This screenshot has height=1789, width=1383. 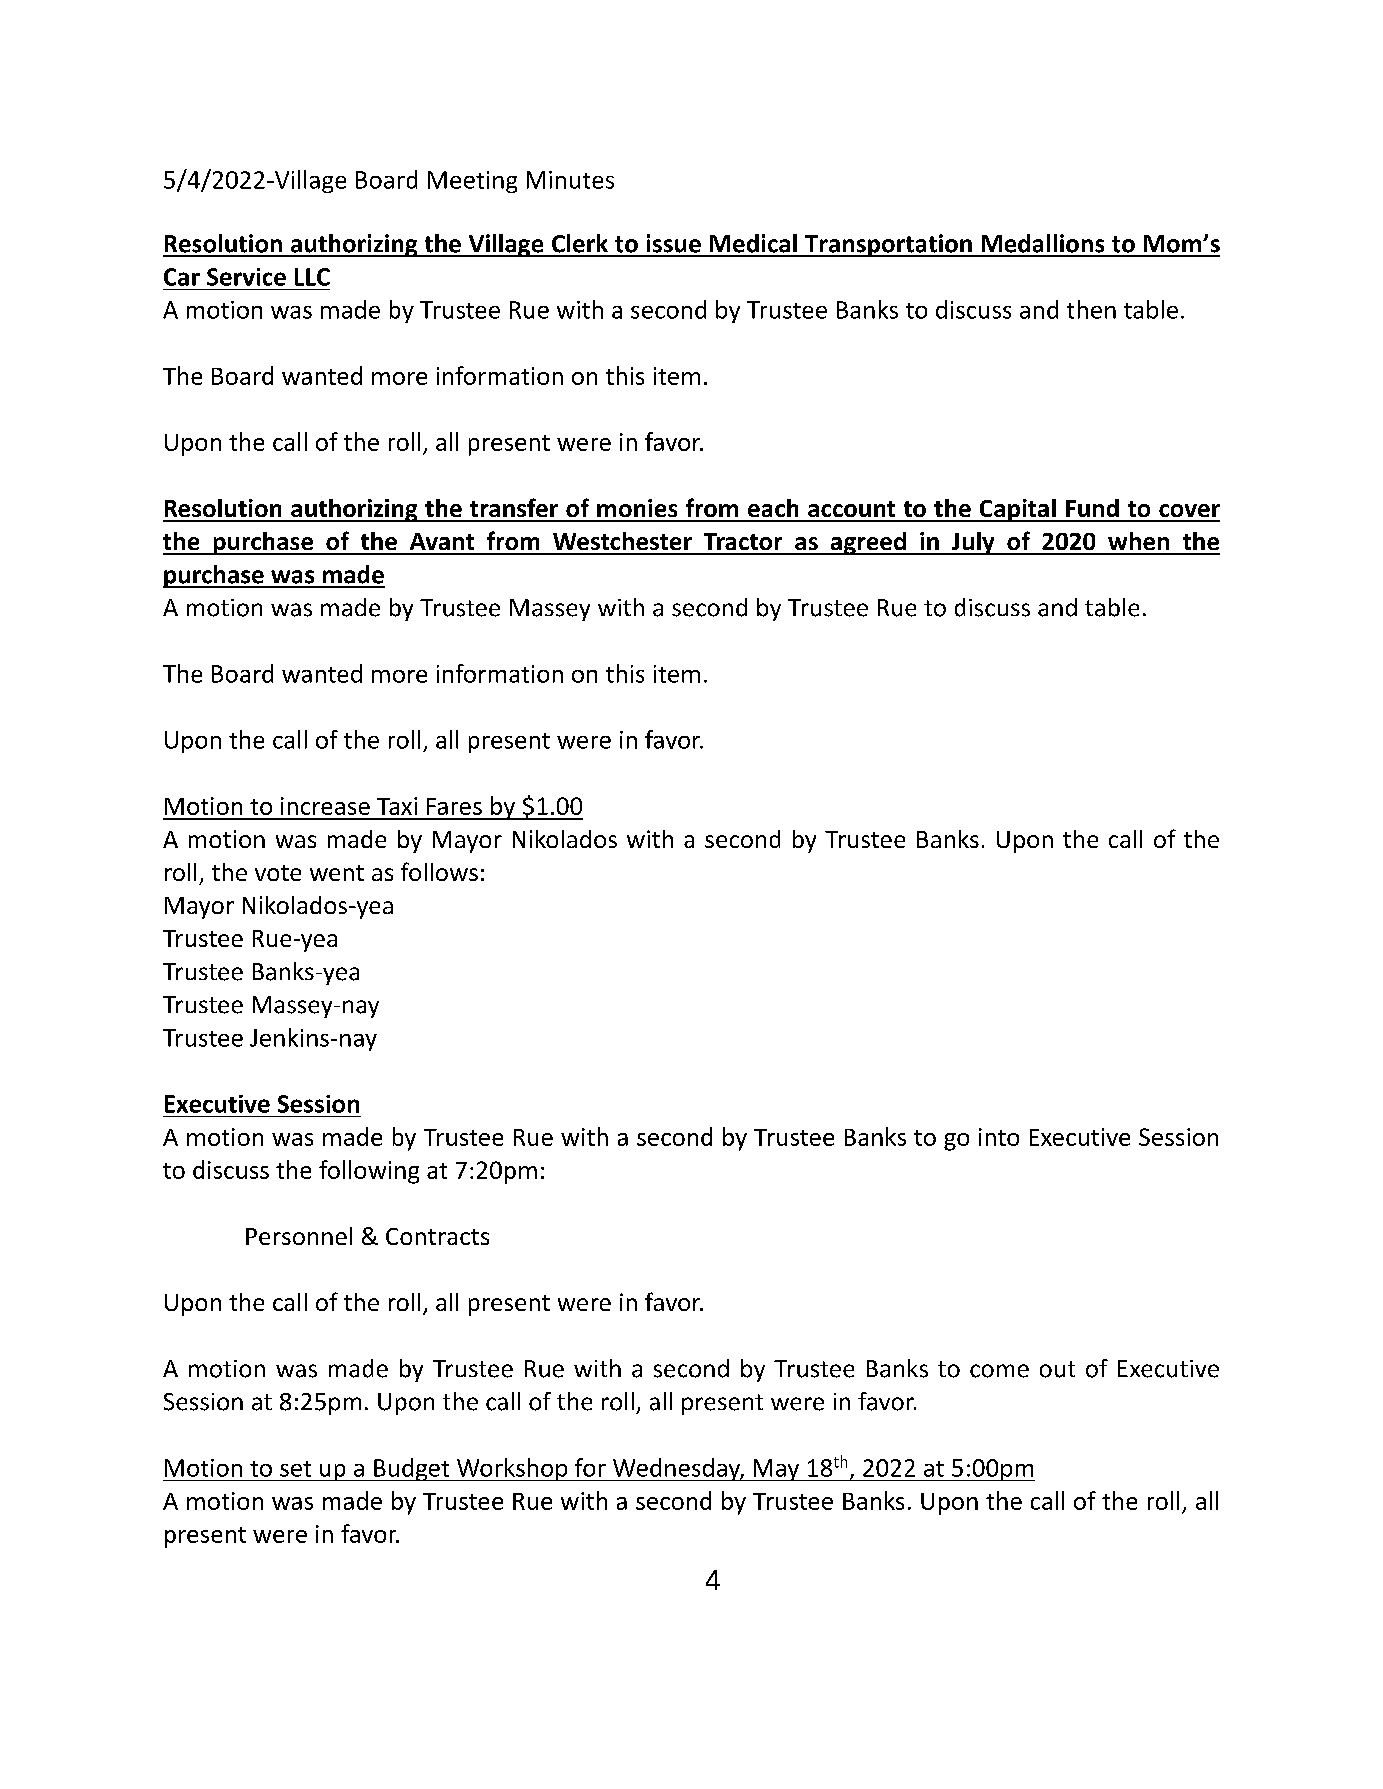 I want to click on Minutes, so click(x=570, y=180).
